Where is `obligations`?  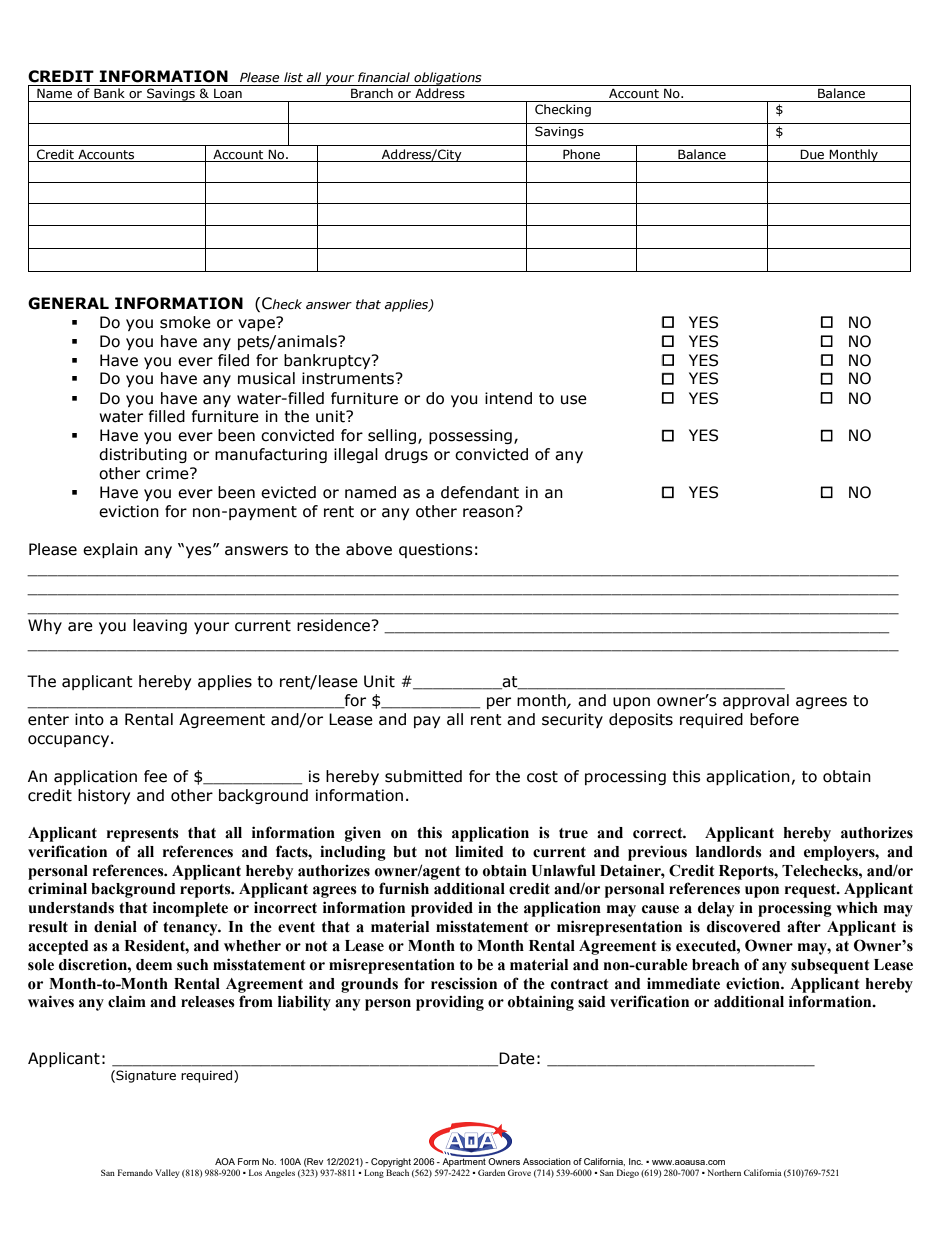
obligations is located at coordinates (448, 79).
